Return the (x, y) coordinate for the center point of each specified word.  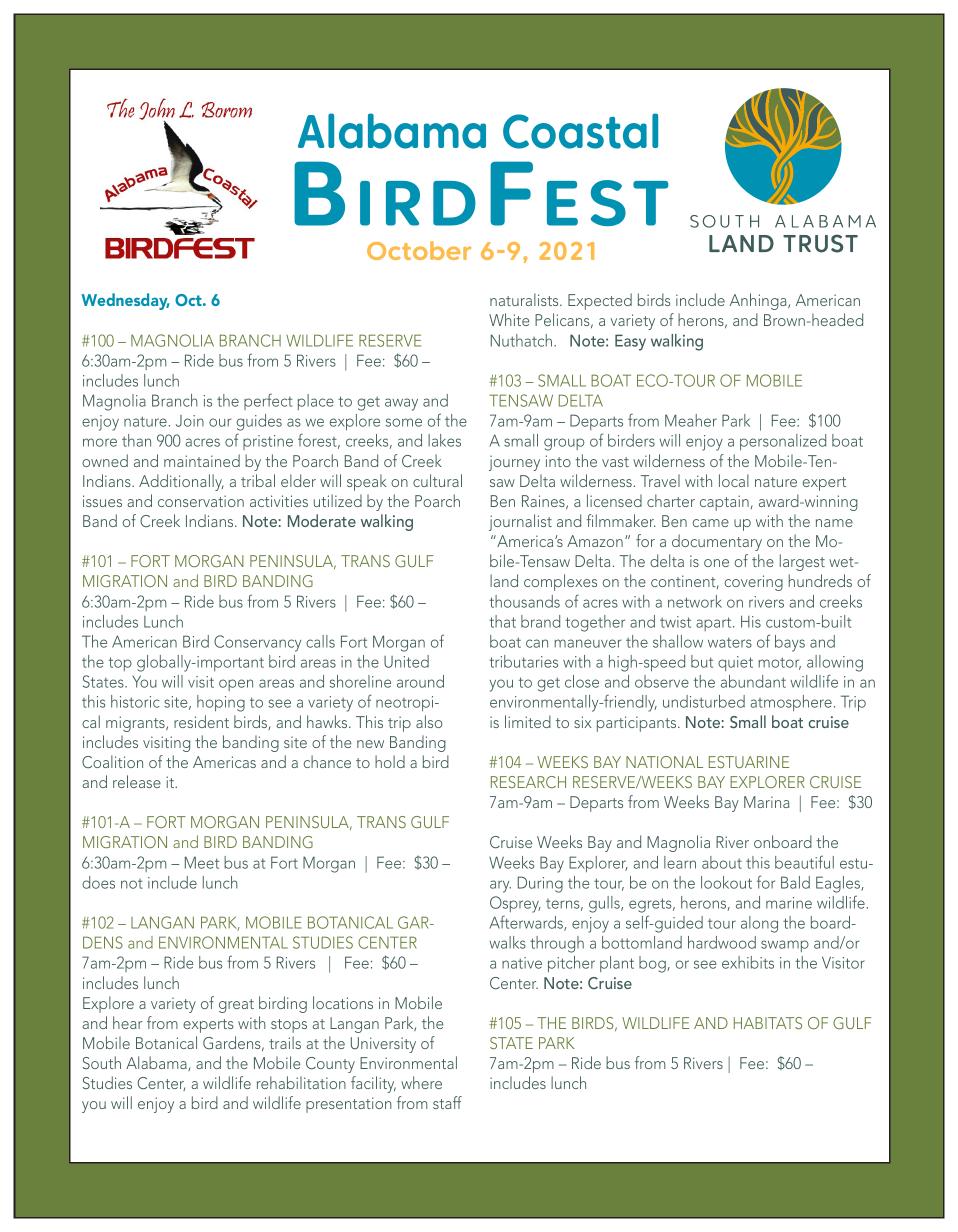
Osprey (515, 904)
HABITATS (768, 1023)
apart (715, 624)
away (401, 404)
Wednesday (125, 301)
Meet (202, 862)
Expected (600, 301)
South (102, 1062)
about (722, 862)
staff (447, 1102)
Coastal (580, 131)
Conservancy (257, 643)
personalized (783, 442)
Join (190, 421)
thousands (524, 601)
